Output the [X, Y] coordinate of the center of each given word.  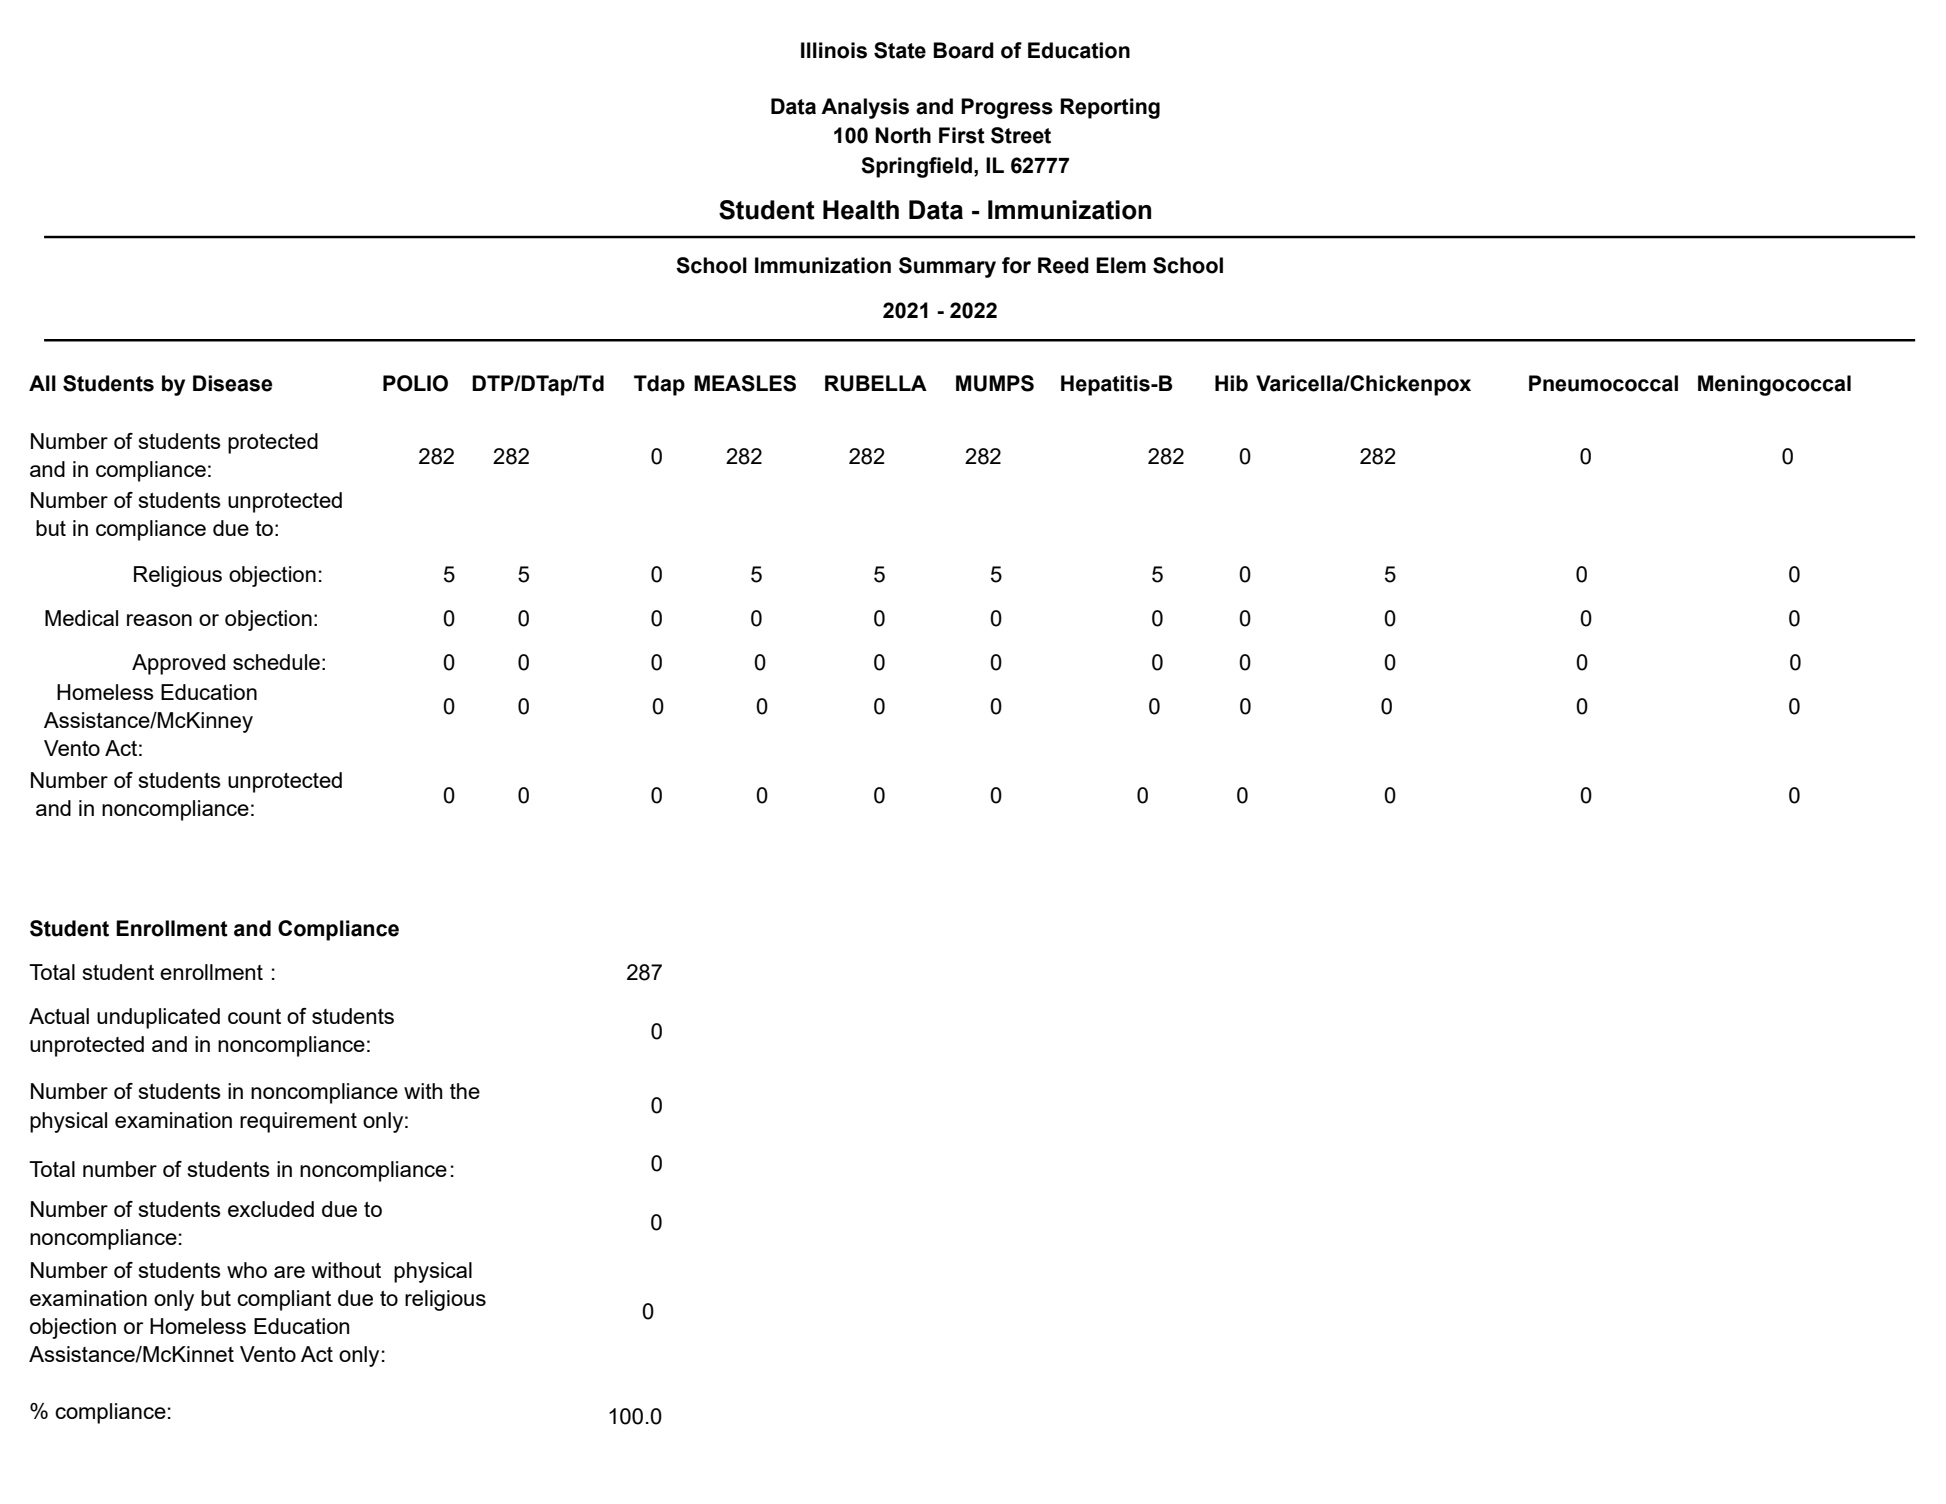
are [289, 1272]
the [465, 1091]
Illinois [834, 50]
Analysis [865, 108]
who [247, 1270]
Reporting [1110, 108]
